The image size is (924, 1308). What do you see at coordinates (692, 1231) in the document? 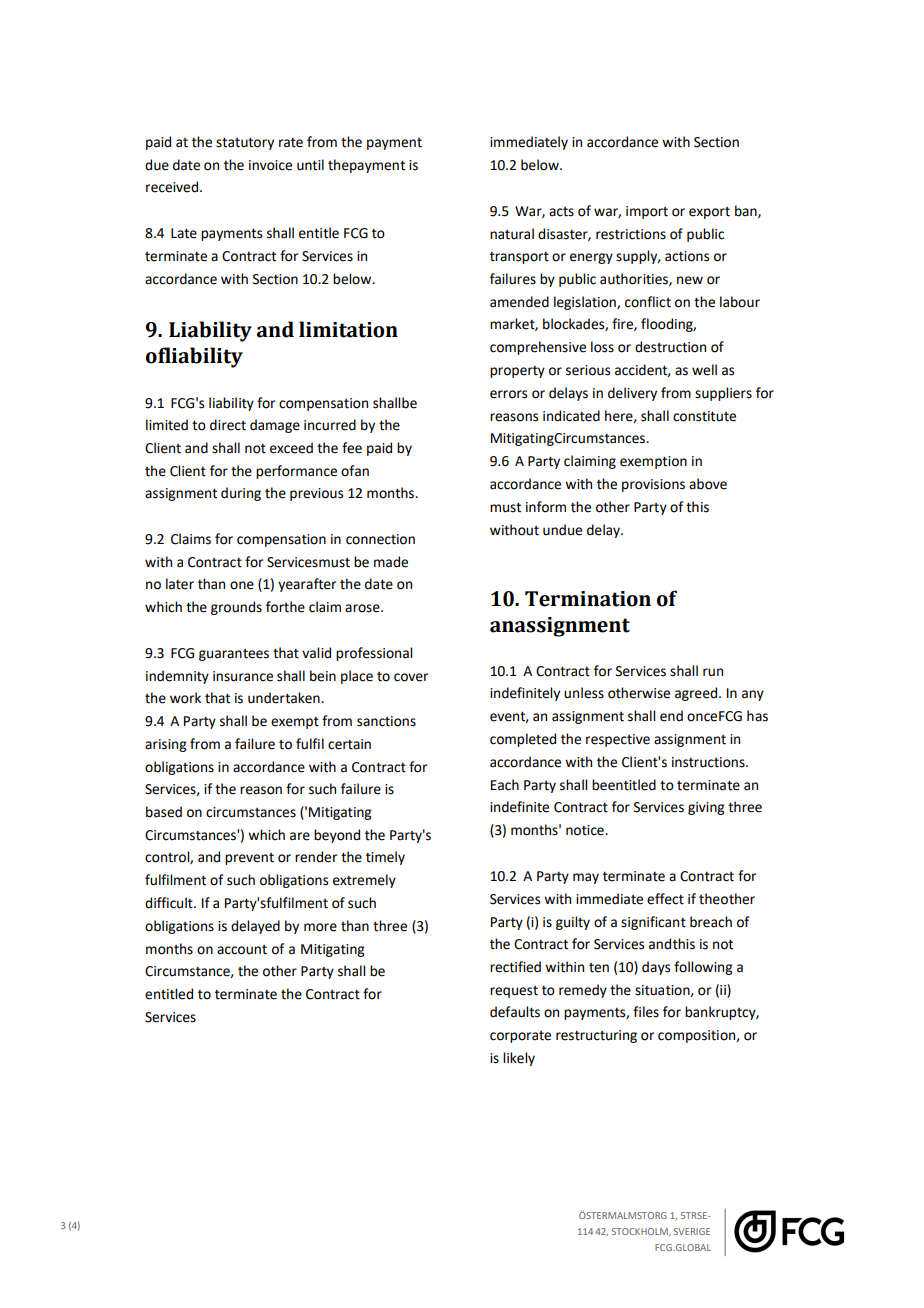
I see `SVERIGE` at bounding box center [692, 1231].
